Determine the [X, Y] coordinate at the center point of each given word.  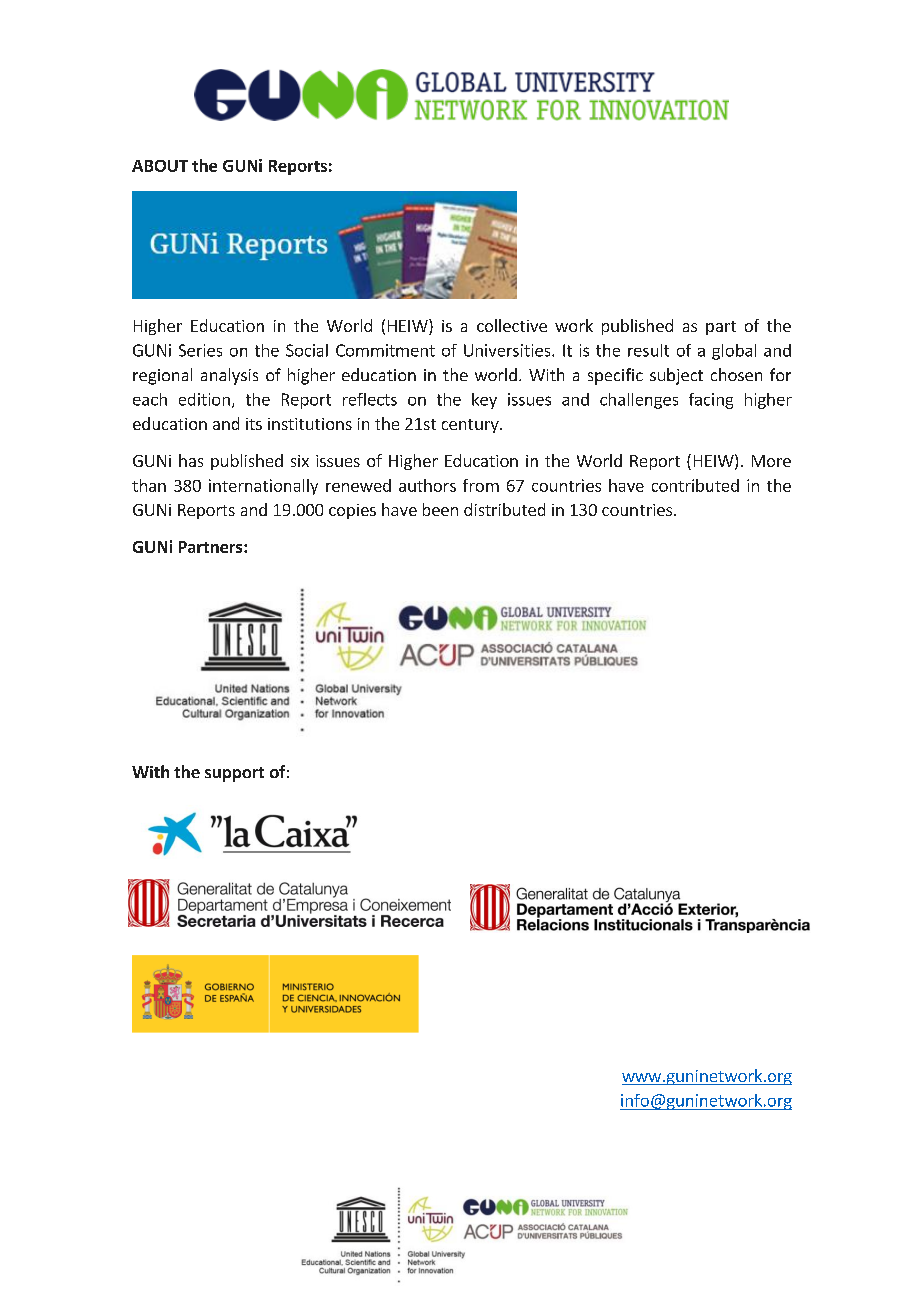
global [734, 352]
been [440, 509]
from [481, 485]
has [191, 460]
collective [512, 325]
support [234, 774]
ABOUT [160, 166]
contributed [695, 485]
